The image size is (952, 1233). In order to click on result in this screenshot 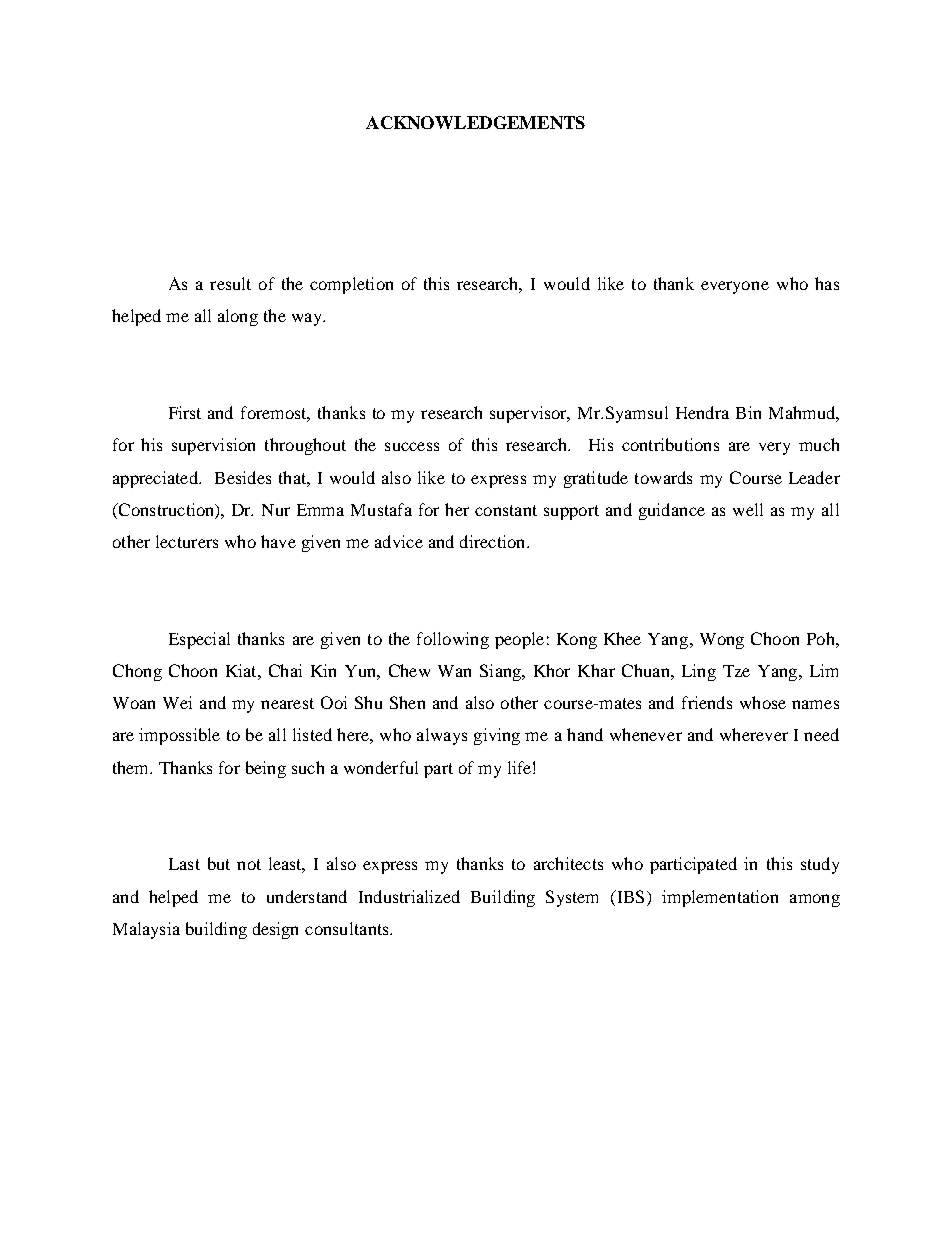, I will do `click(230, 283)`.
